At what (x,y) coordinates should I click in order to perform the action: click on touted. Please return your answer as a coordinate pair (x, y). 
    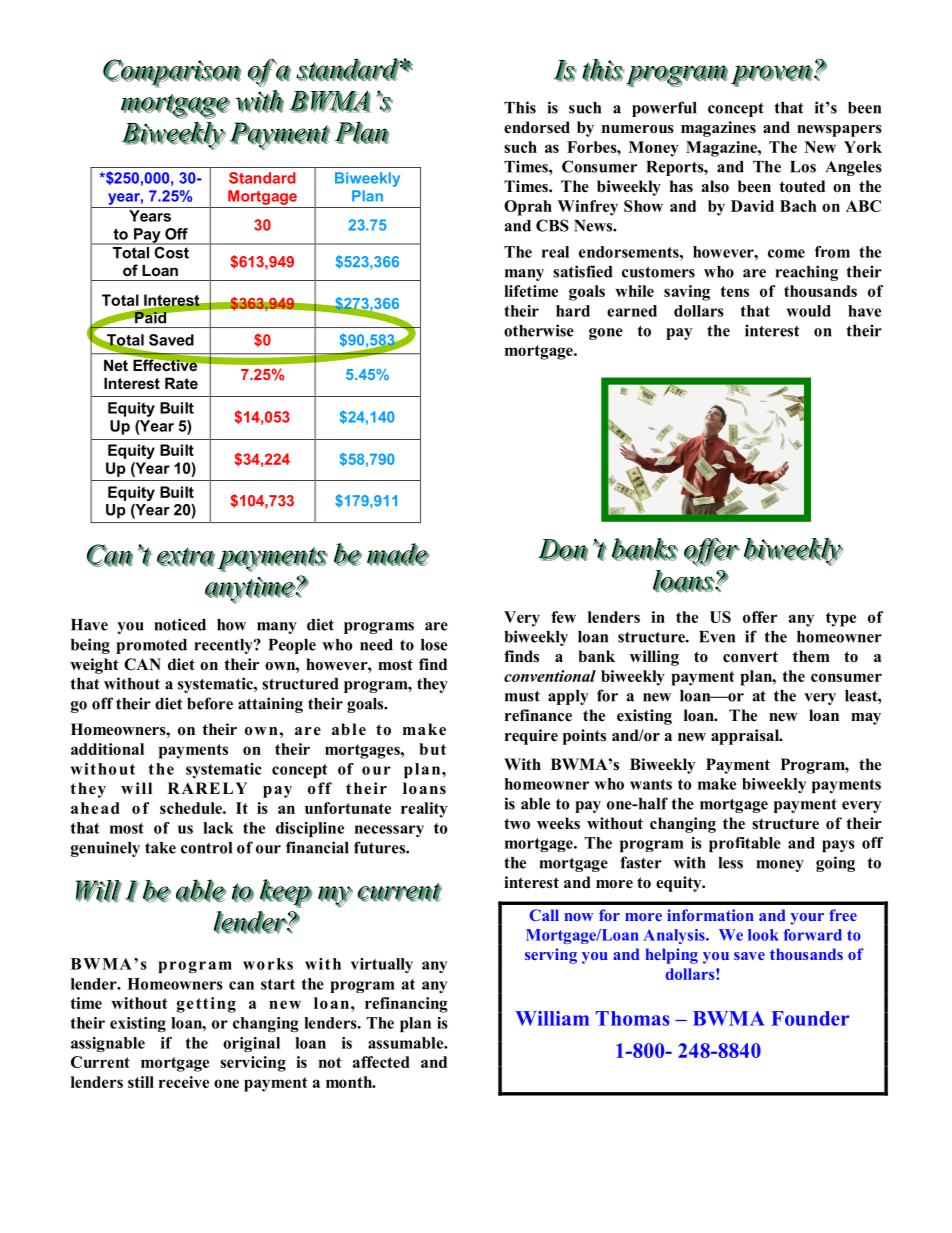
    Looking at the image, I should click on (802, 186).
